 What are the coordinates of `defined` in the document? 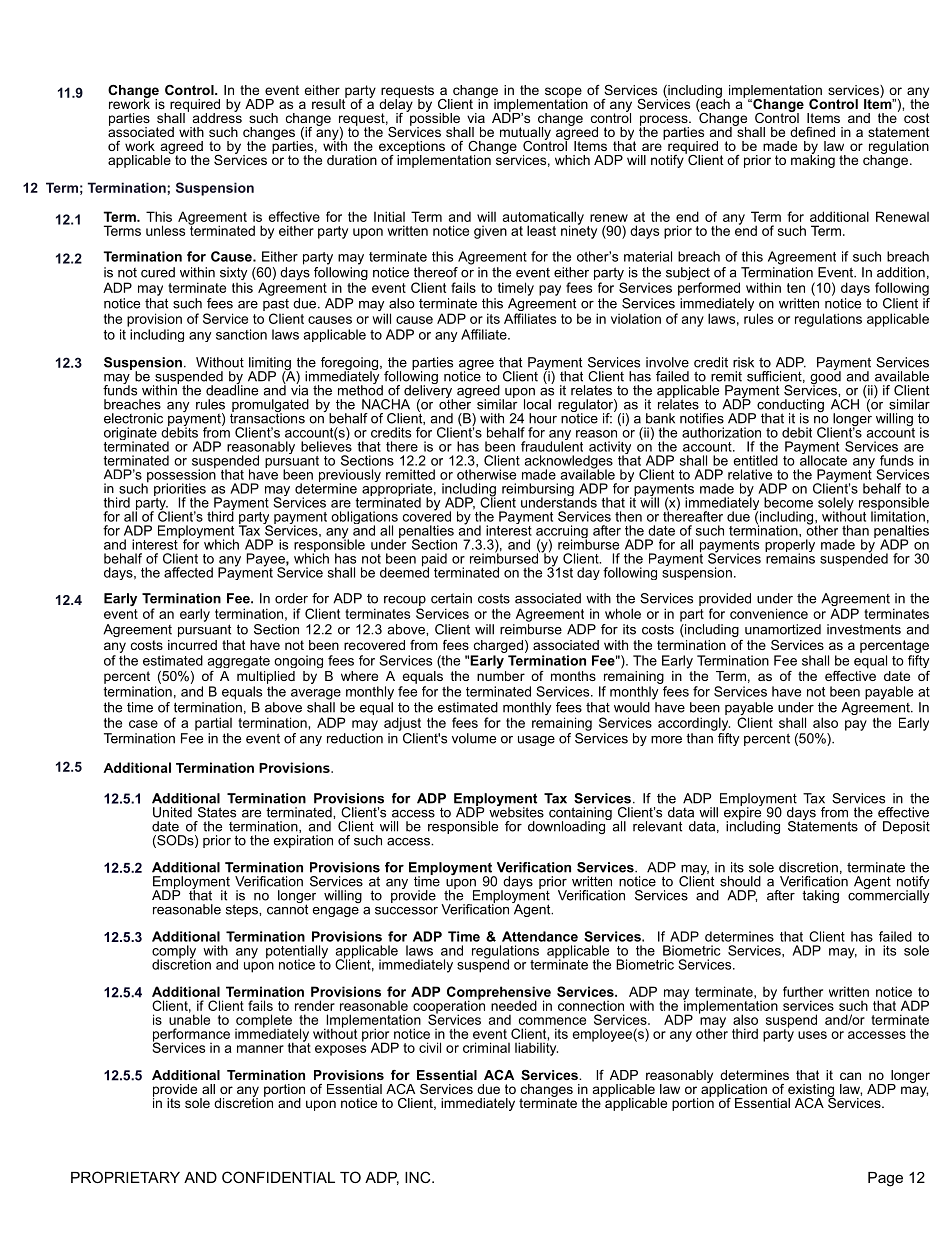 It's located at (812, 132).
